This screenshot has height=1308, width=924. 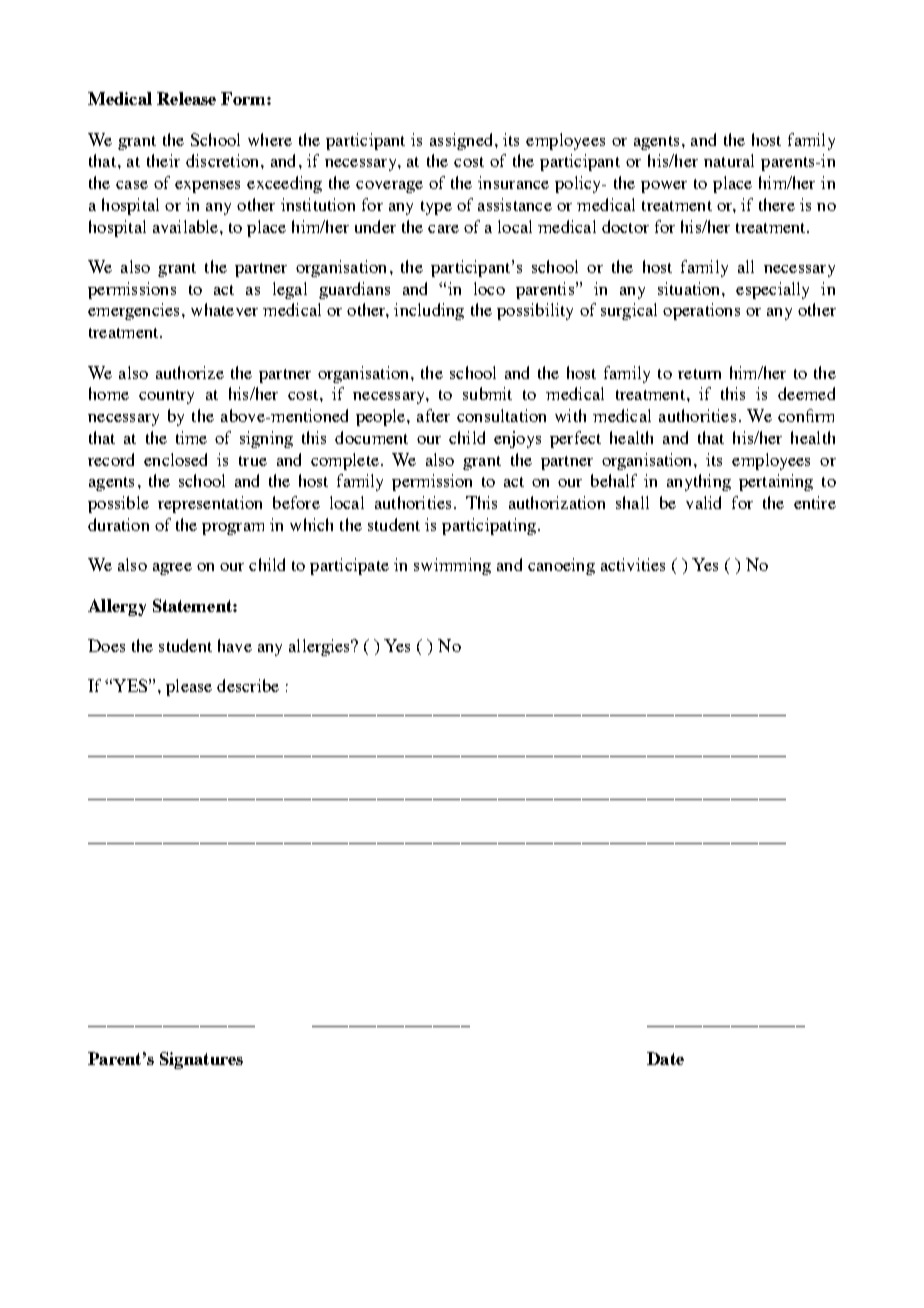 I want to click on Release, so click(x=186, y=98).
